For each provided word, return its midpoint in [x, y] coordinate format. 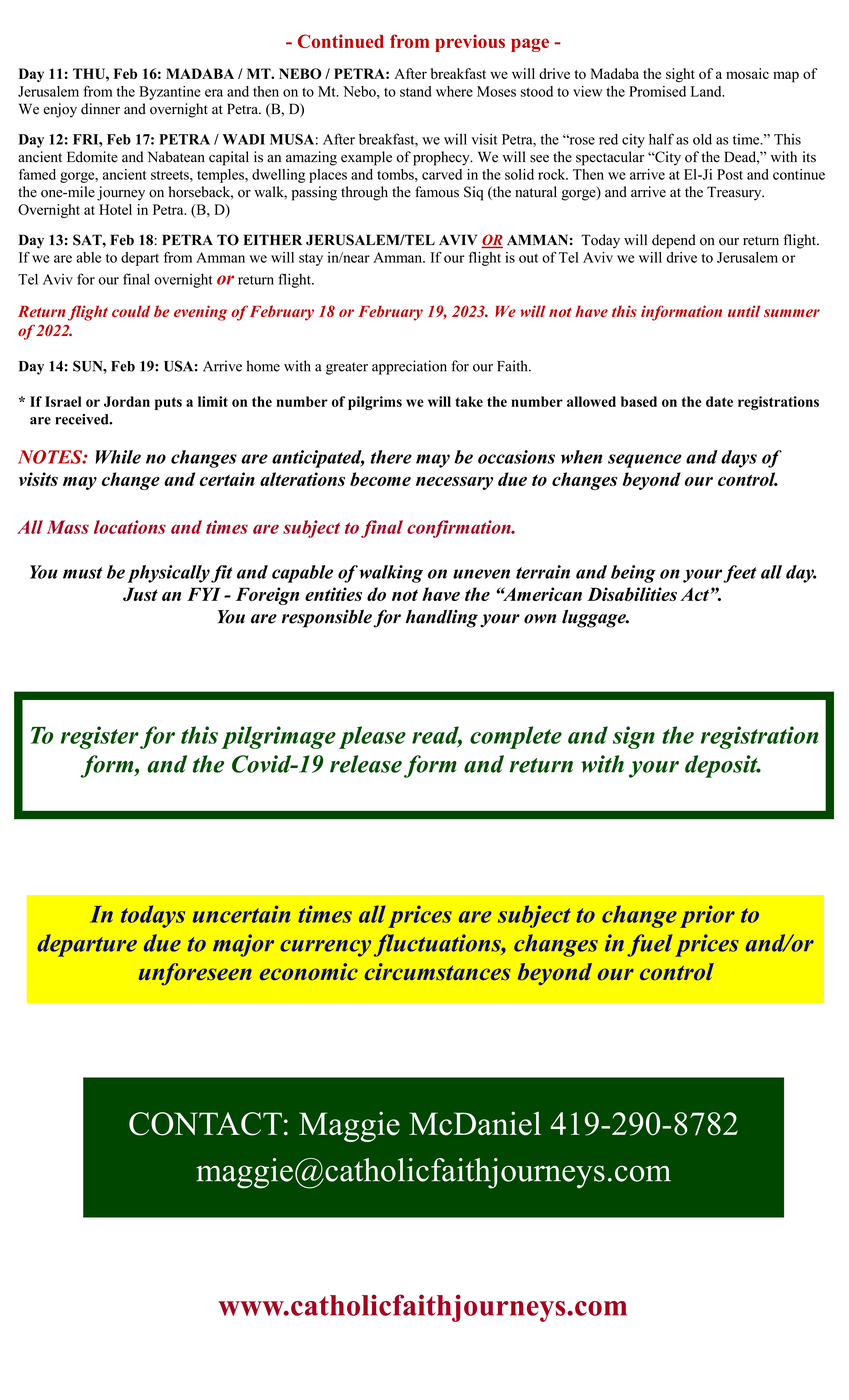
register [100, 737]
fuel [649, 945]
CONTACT [205, 1124]
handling [442, 619]
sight [680, 75]
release [366, 764]
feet [740, 574]
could [131, 311]
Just [140, 594]
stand [416, 91]
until [744, 311]
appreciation [409, 367]
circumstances [438, 971]
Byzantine [170, 93]
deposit [722, 766]
